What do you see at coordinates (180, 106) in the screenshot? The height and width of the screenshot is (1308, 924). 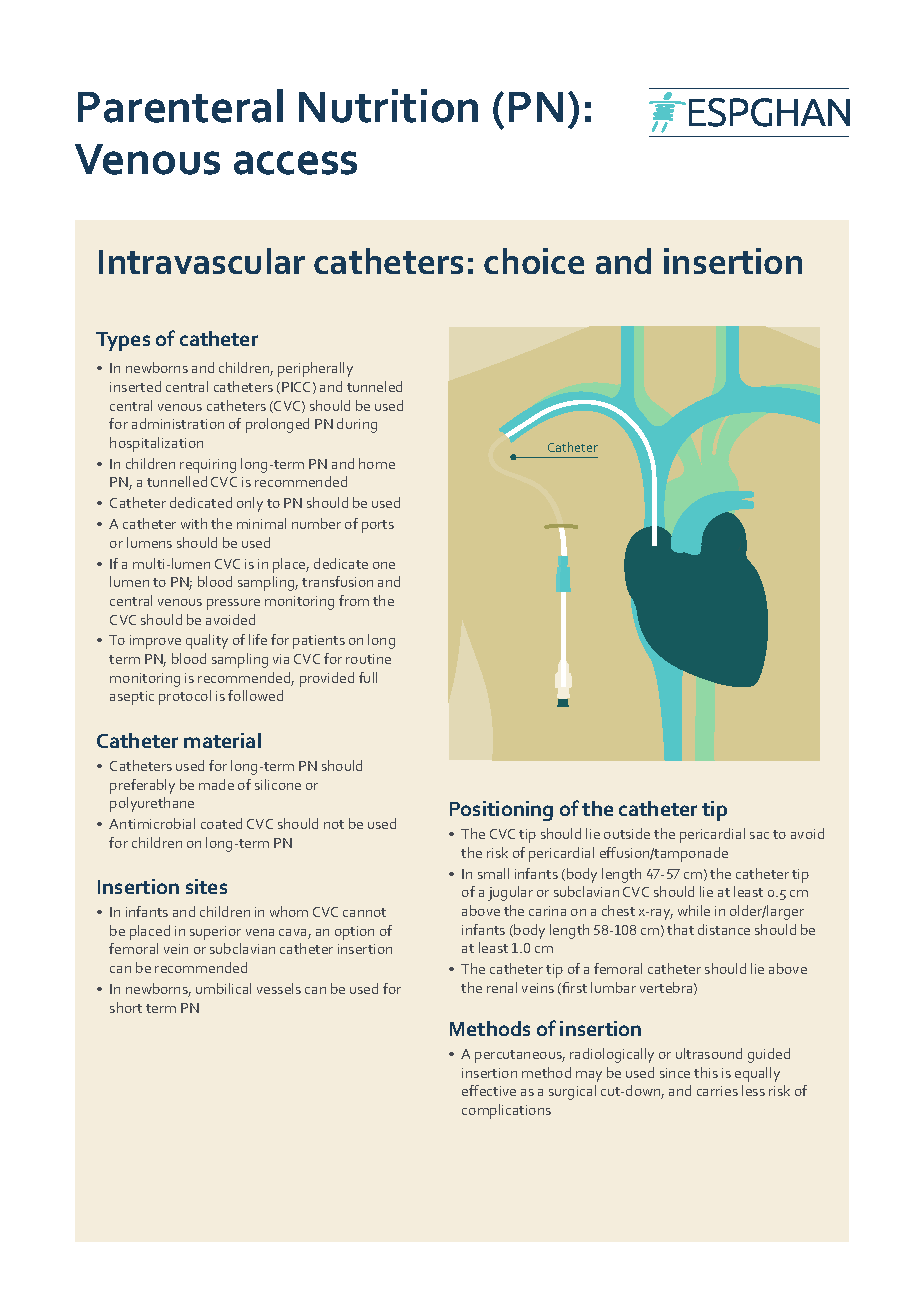 I see `Parenteral` at bounding box center [180, 106].
